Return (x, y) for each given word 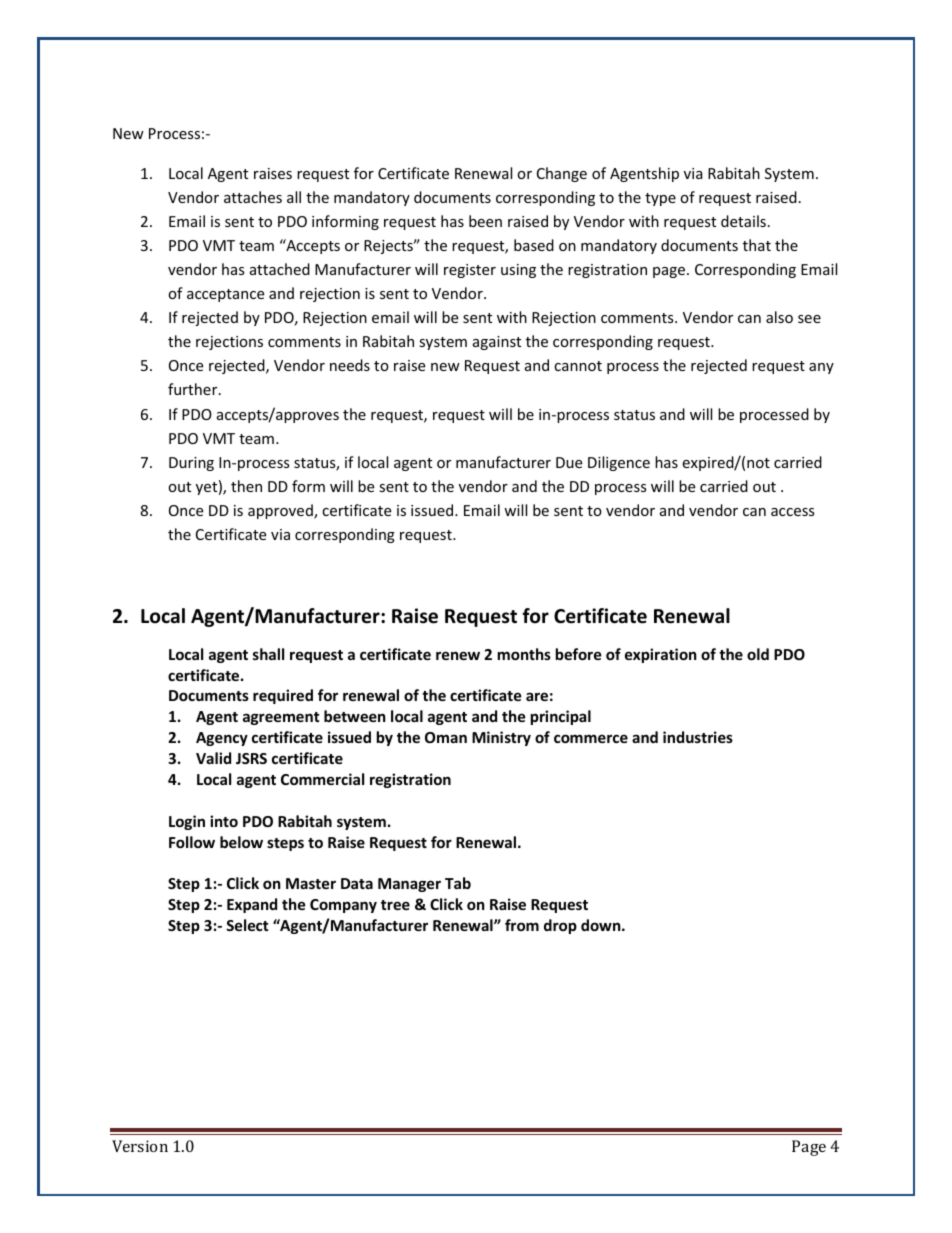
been (485, 221)
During (191, 464)
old (758, 654)
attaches (253, 197)
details (743, 221)
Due (569, 462)
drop (560, 926)
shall (268, 654)
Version (140, 1146)
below (241, 842)
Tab (458, 883)
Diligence (619, 463)
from (522, 925)
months (524, 654)
